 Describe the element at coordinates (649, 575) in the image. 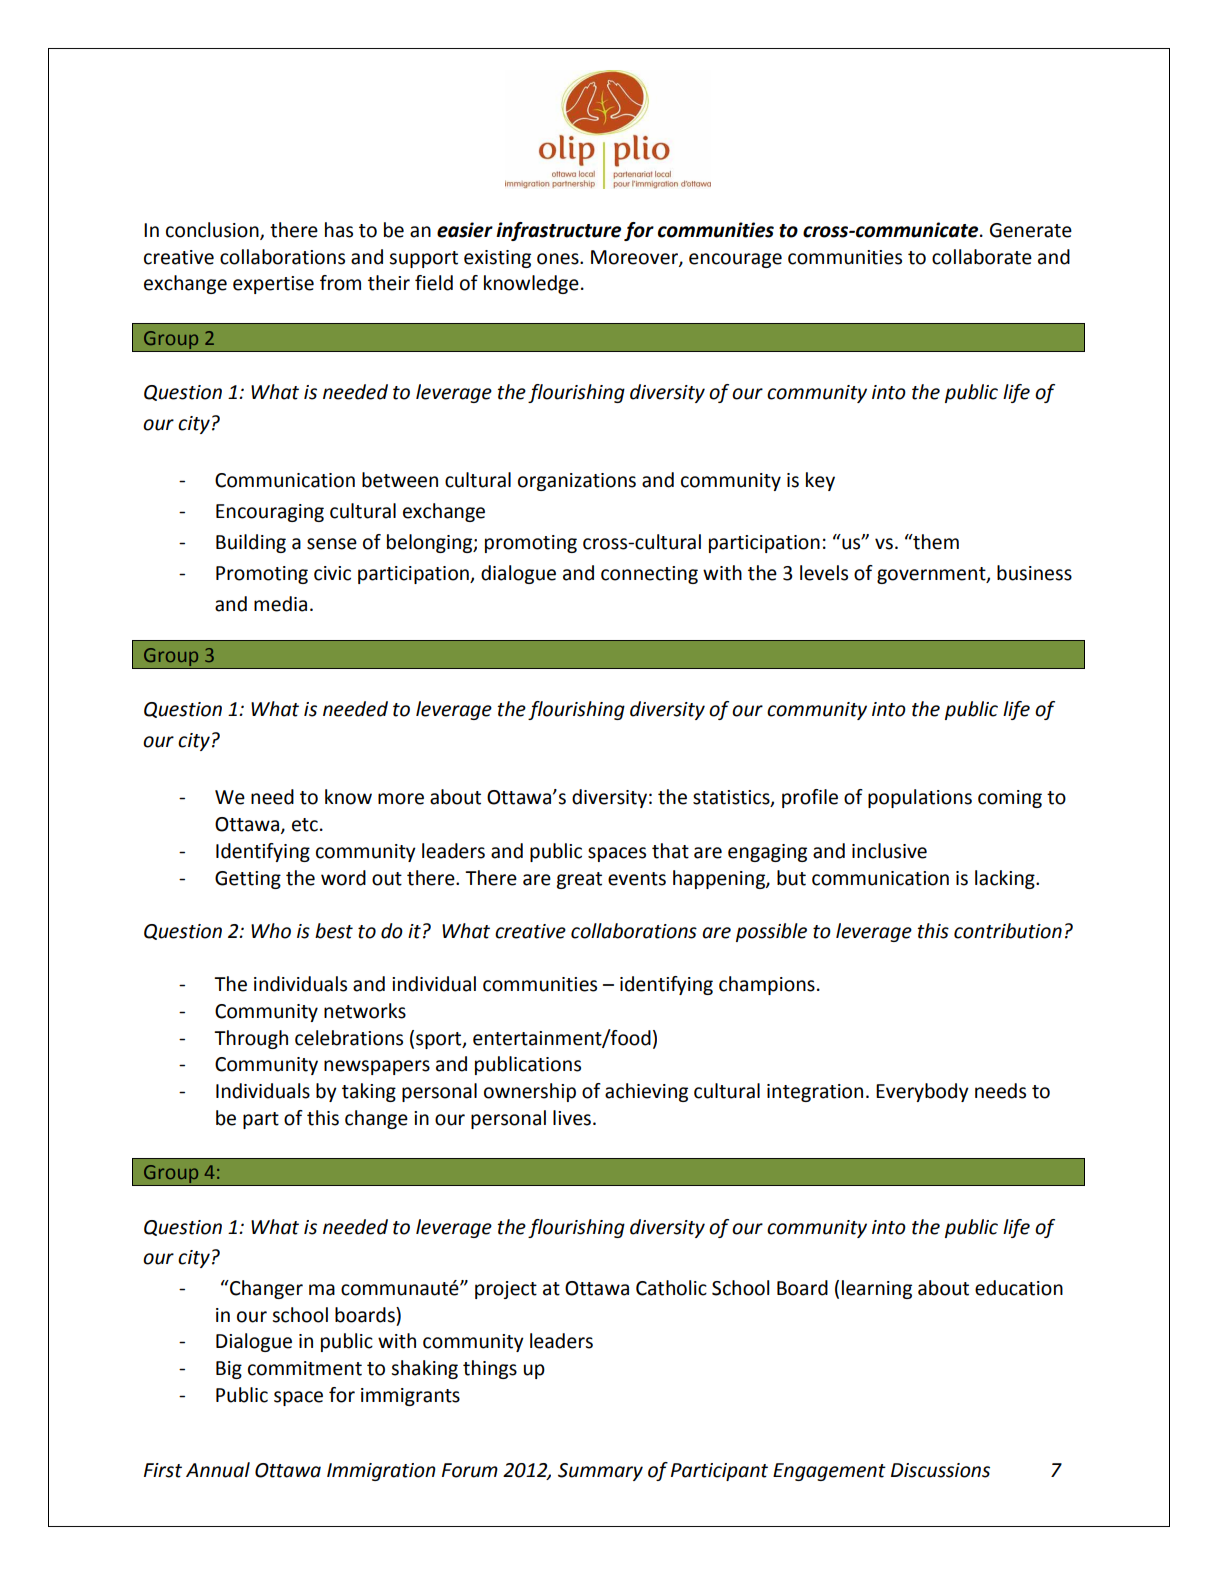

I see `connecting` at that location.
